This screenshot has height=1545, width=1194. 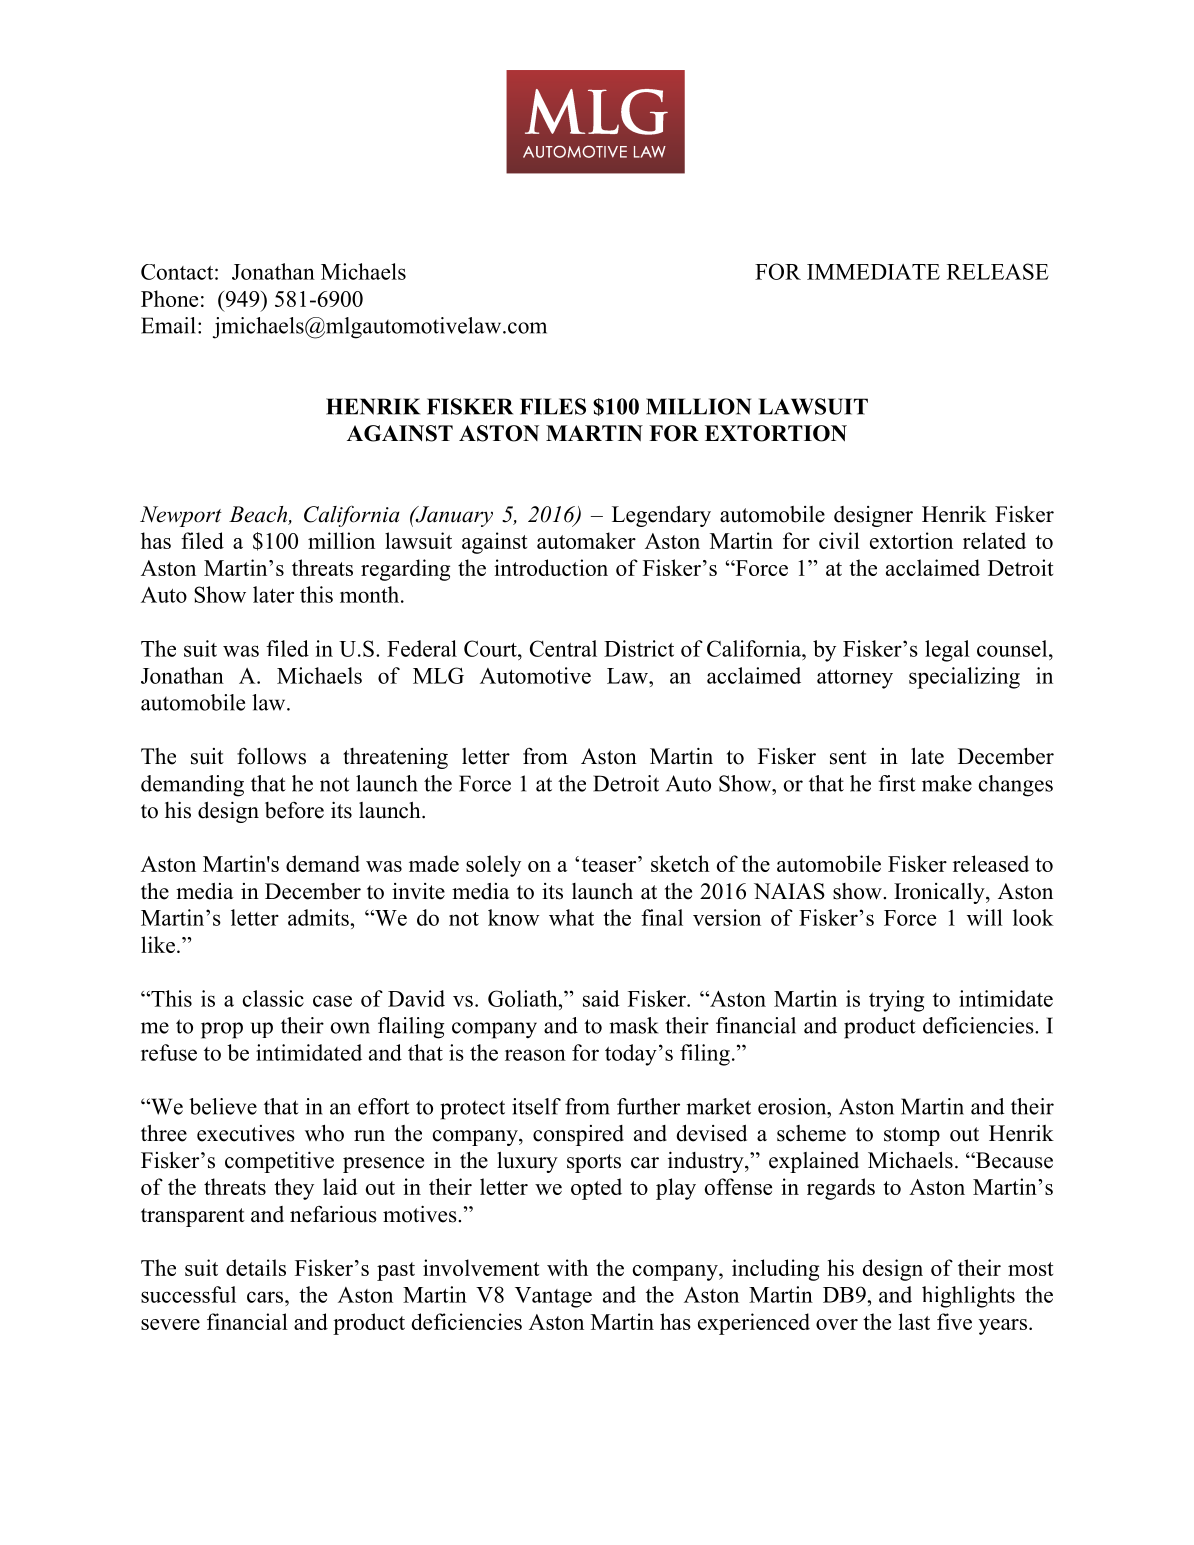 What do you see at coordinates (563, 648) in the screenshot?
I see `Central` at bounding box center [563, 648].
